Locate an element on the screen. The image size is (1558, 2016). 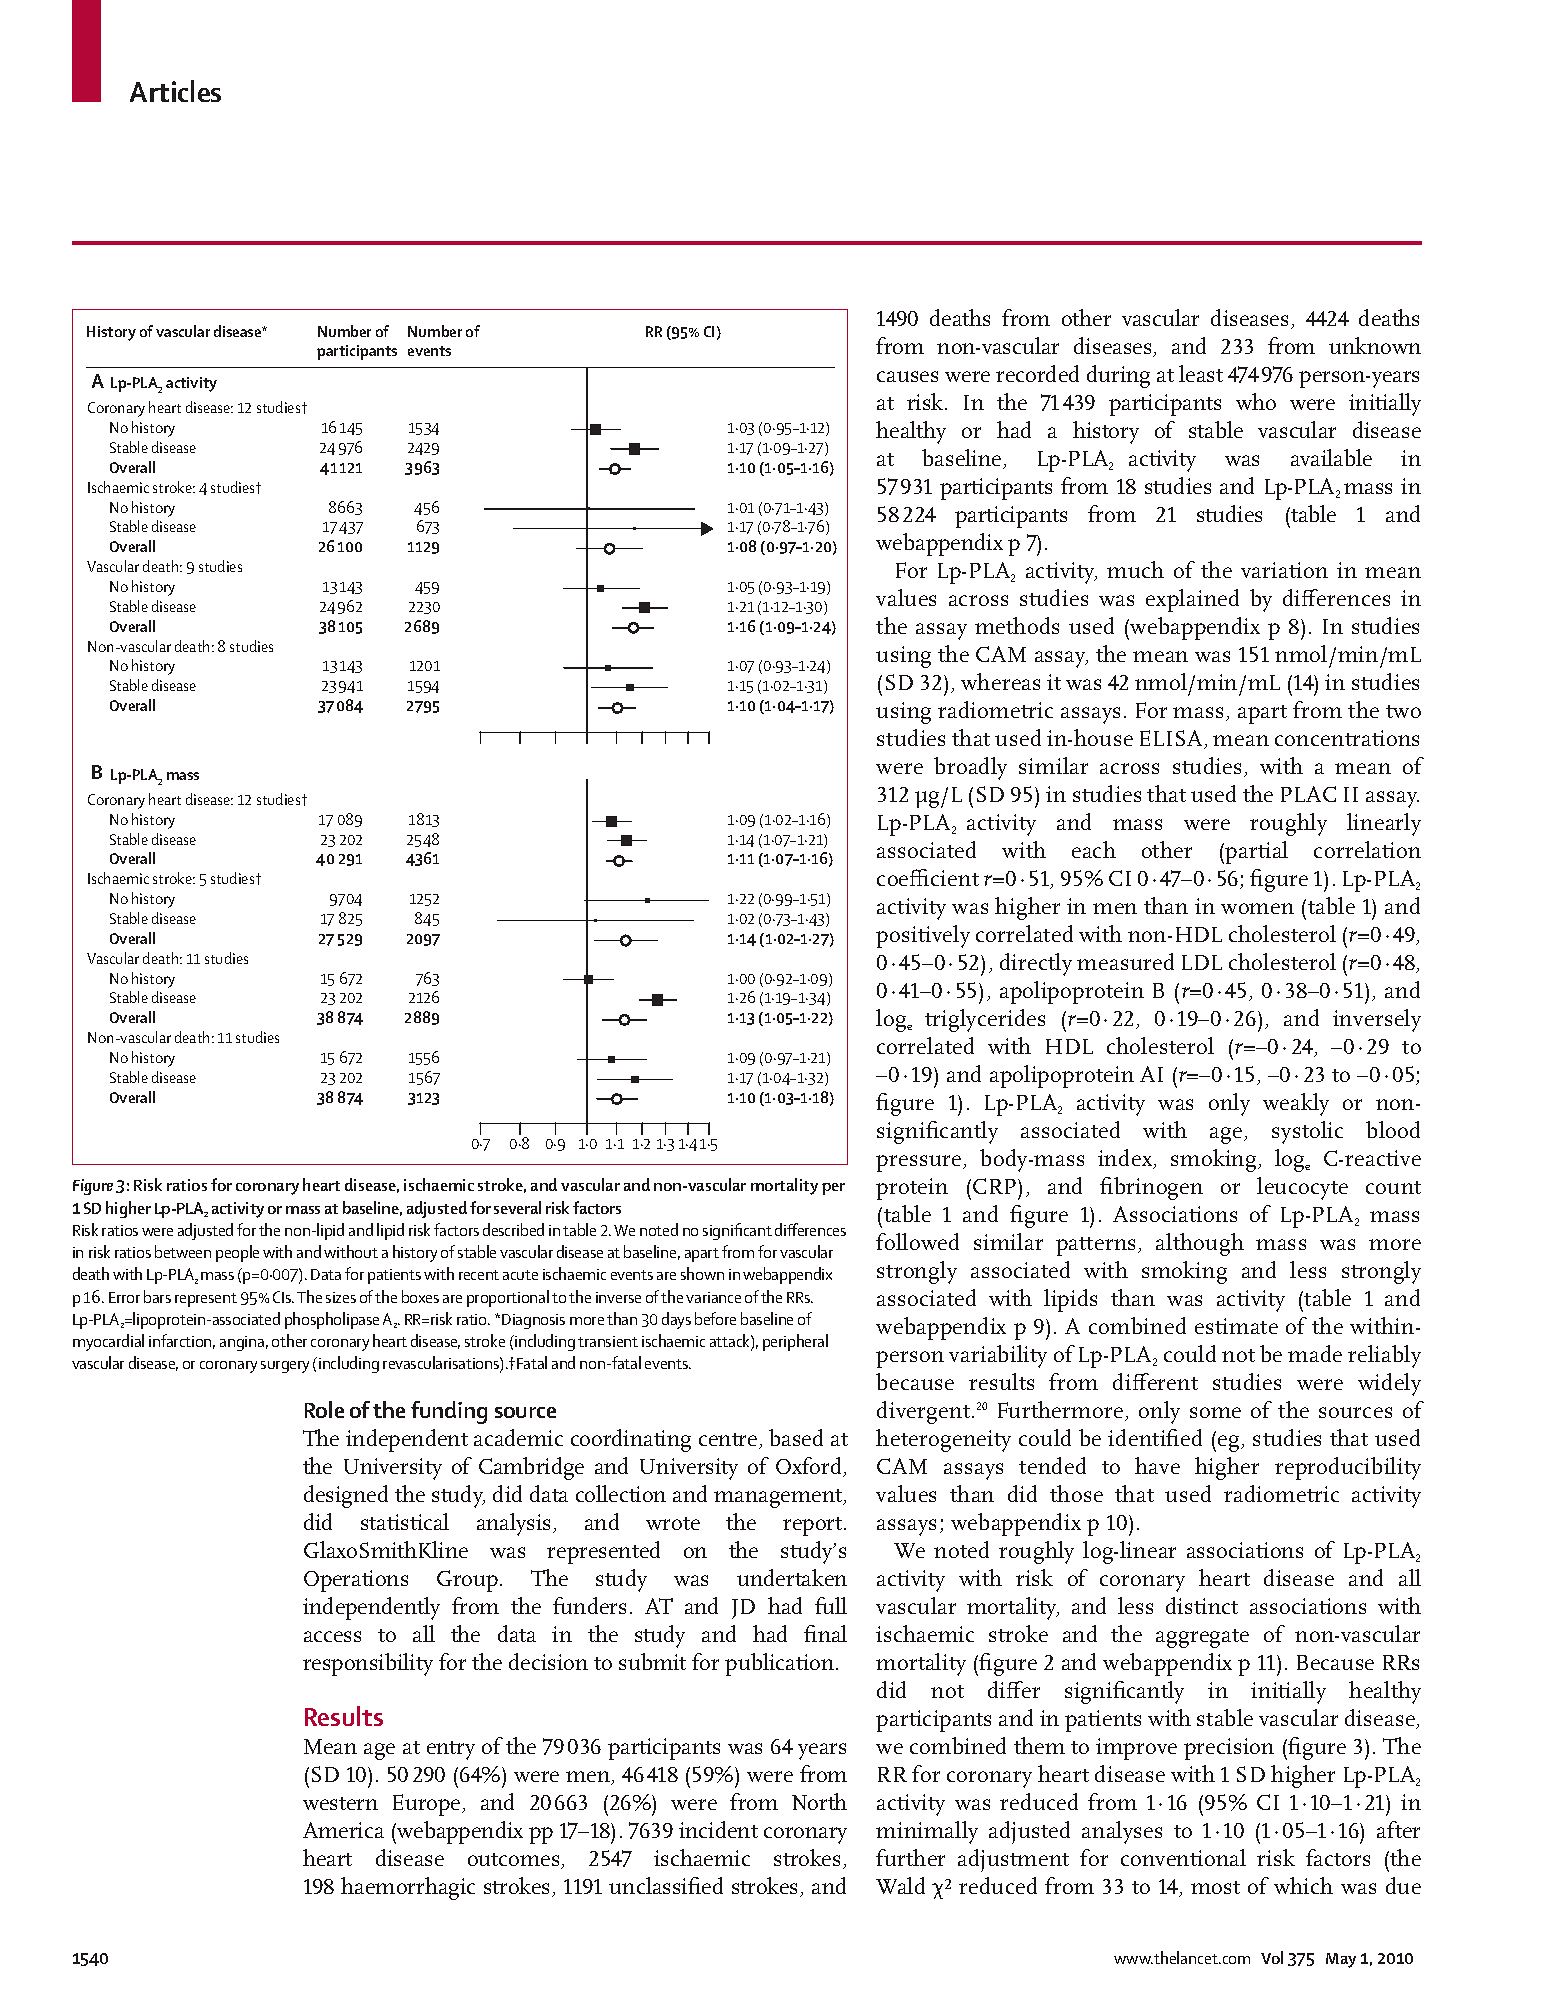
positively is located at coordinates (923, 936).
